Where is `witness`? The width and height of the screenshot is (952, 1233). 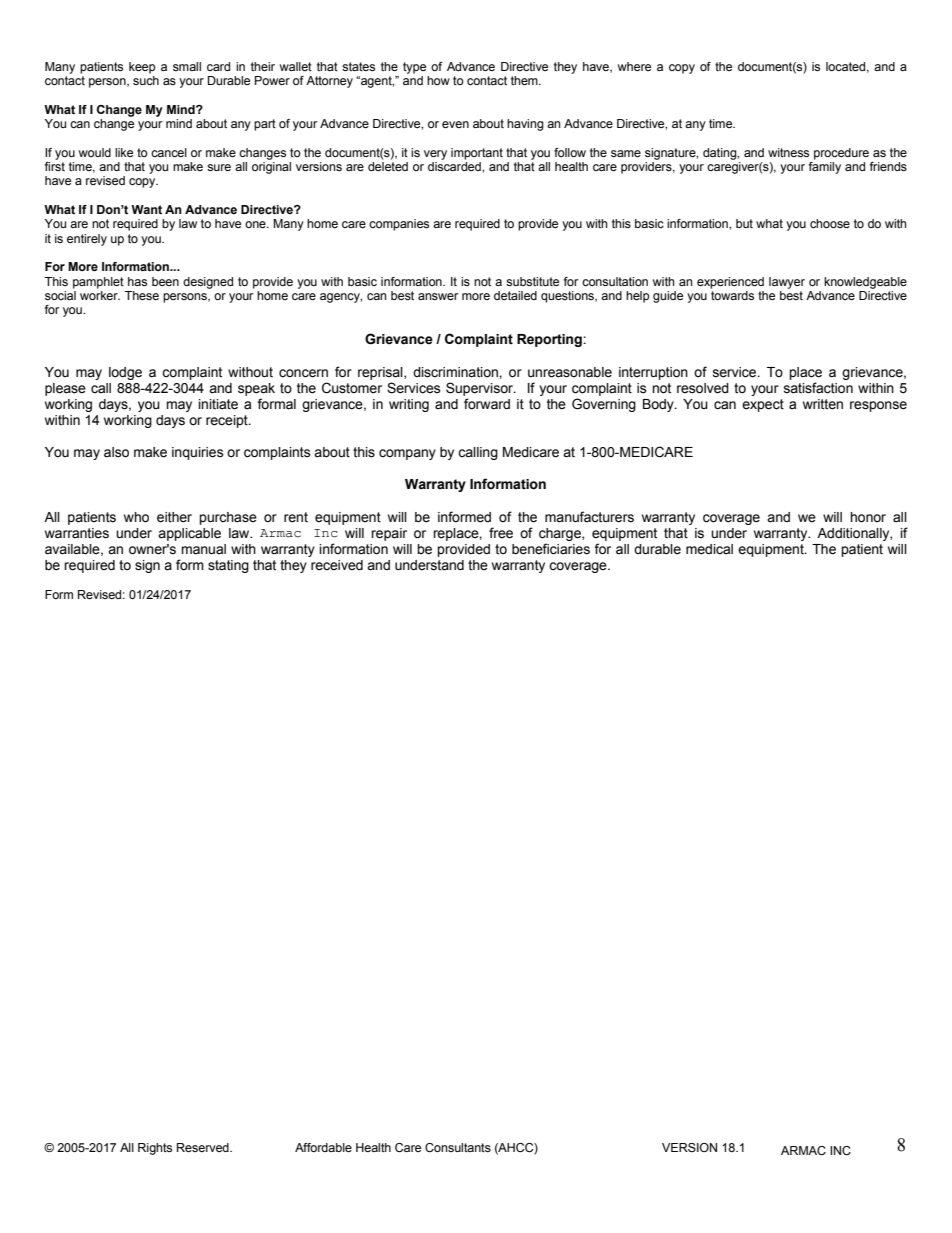 witness is located at coordinates (788, 152).
